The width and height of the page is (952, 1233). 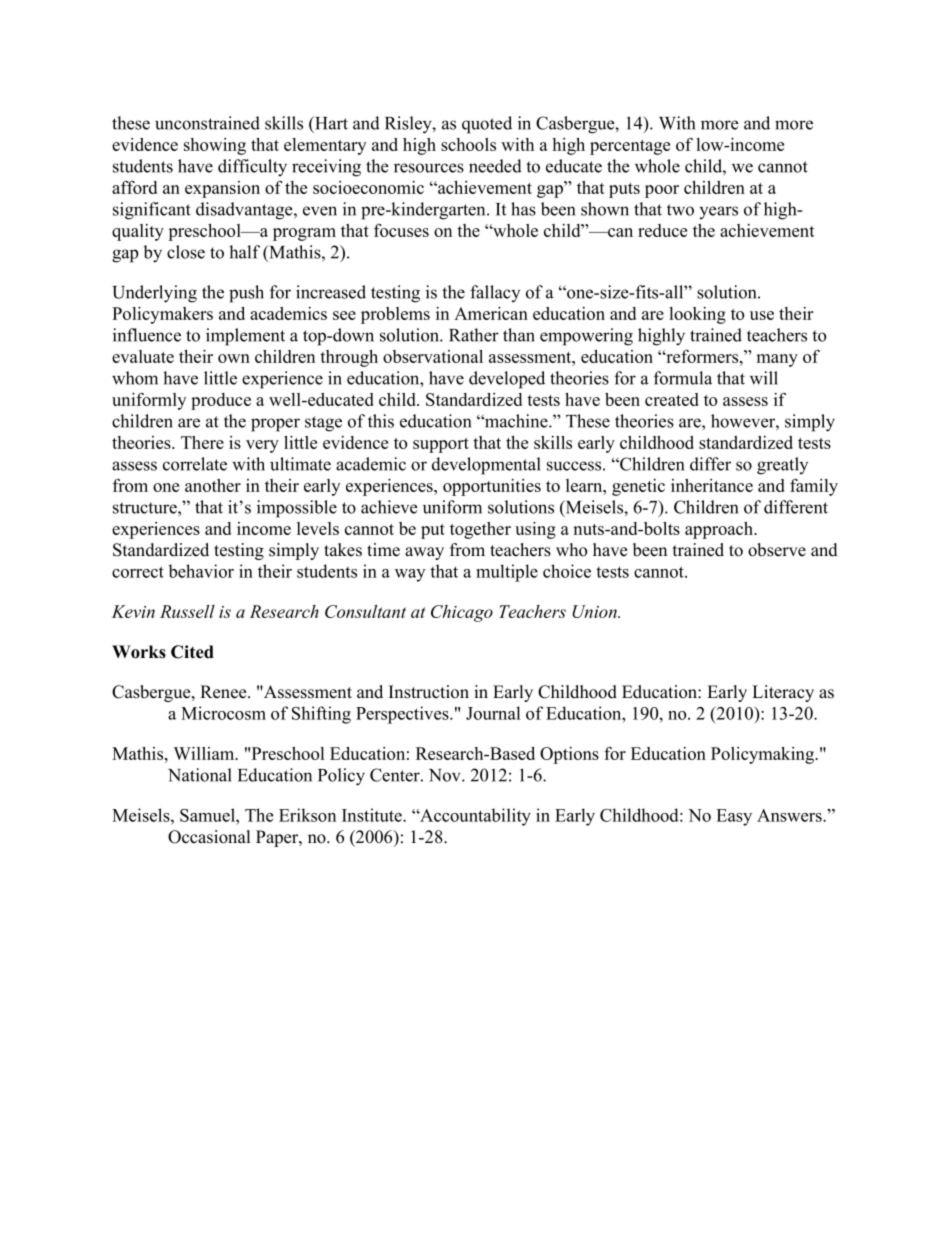 What do you see at coordinates (492, 487) in the page?
I see `opportunities` at bounding box center [492, 487].
